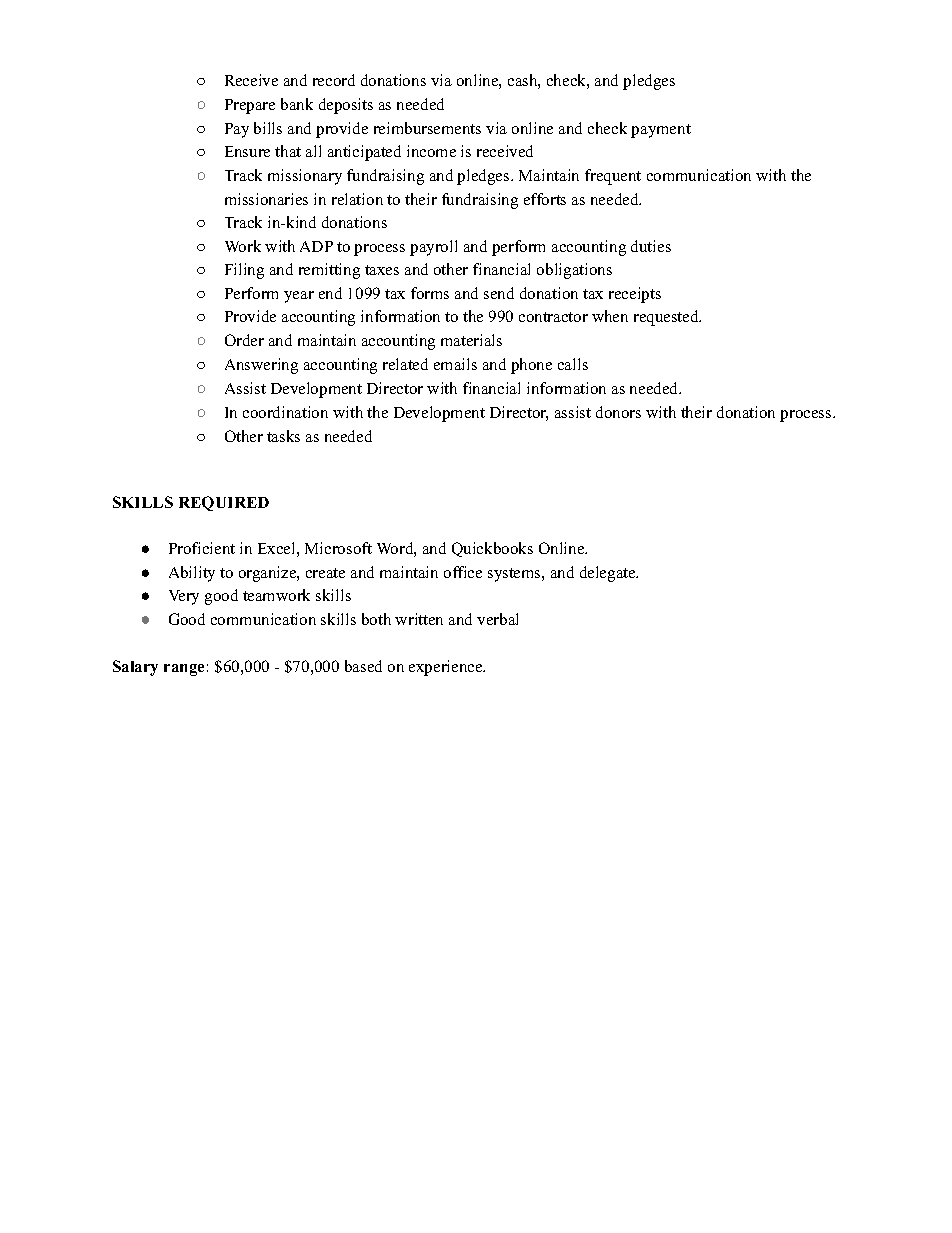  What do you see at coordinates (651, 246) in the image?
I see `duties` at bounding box center [651, 246].
